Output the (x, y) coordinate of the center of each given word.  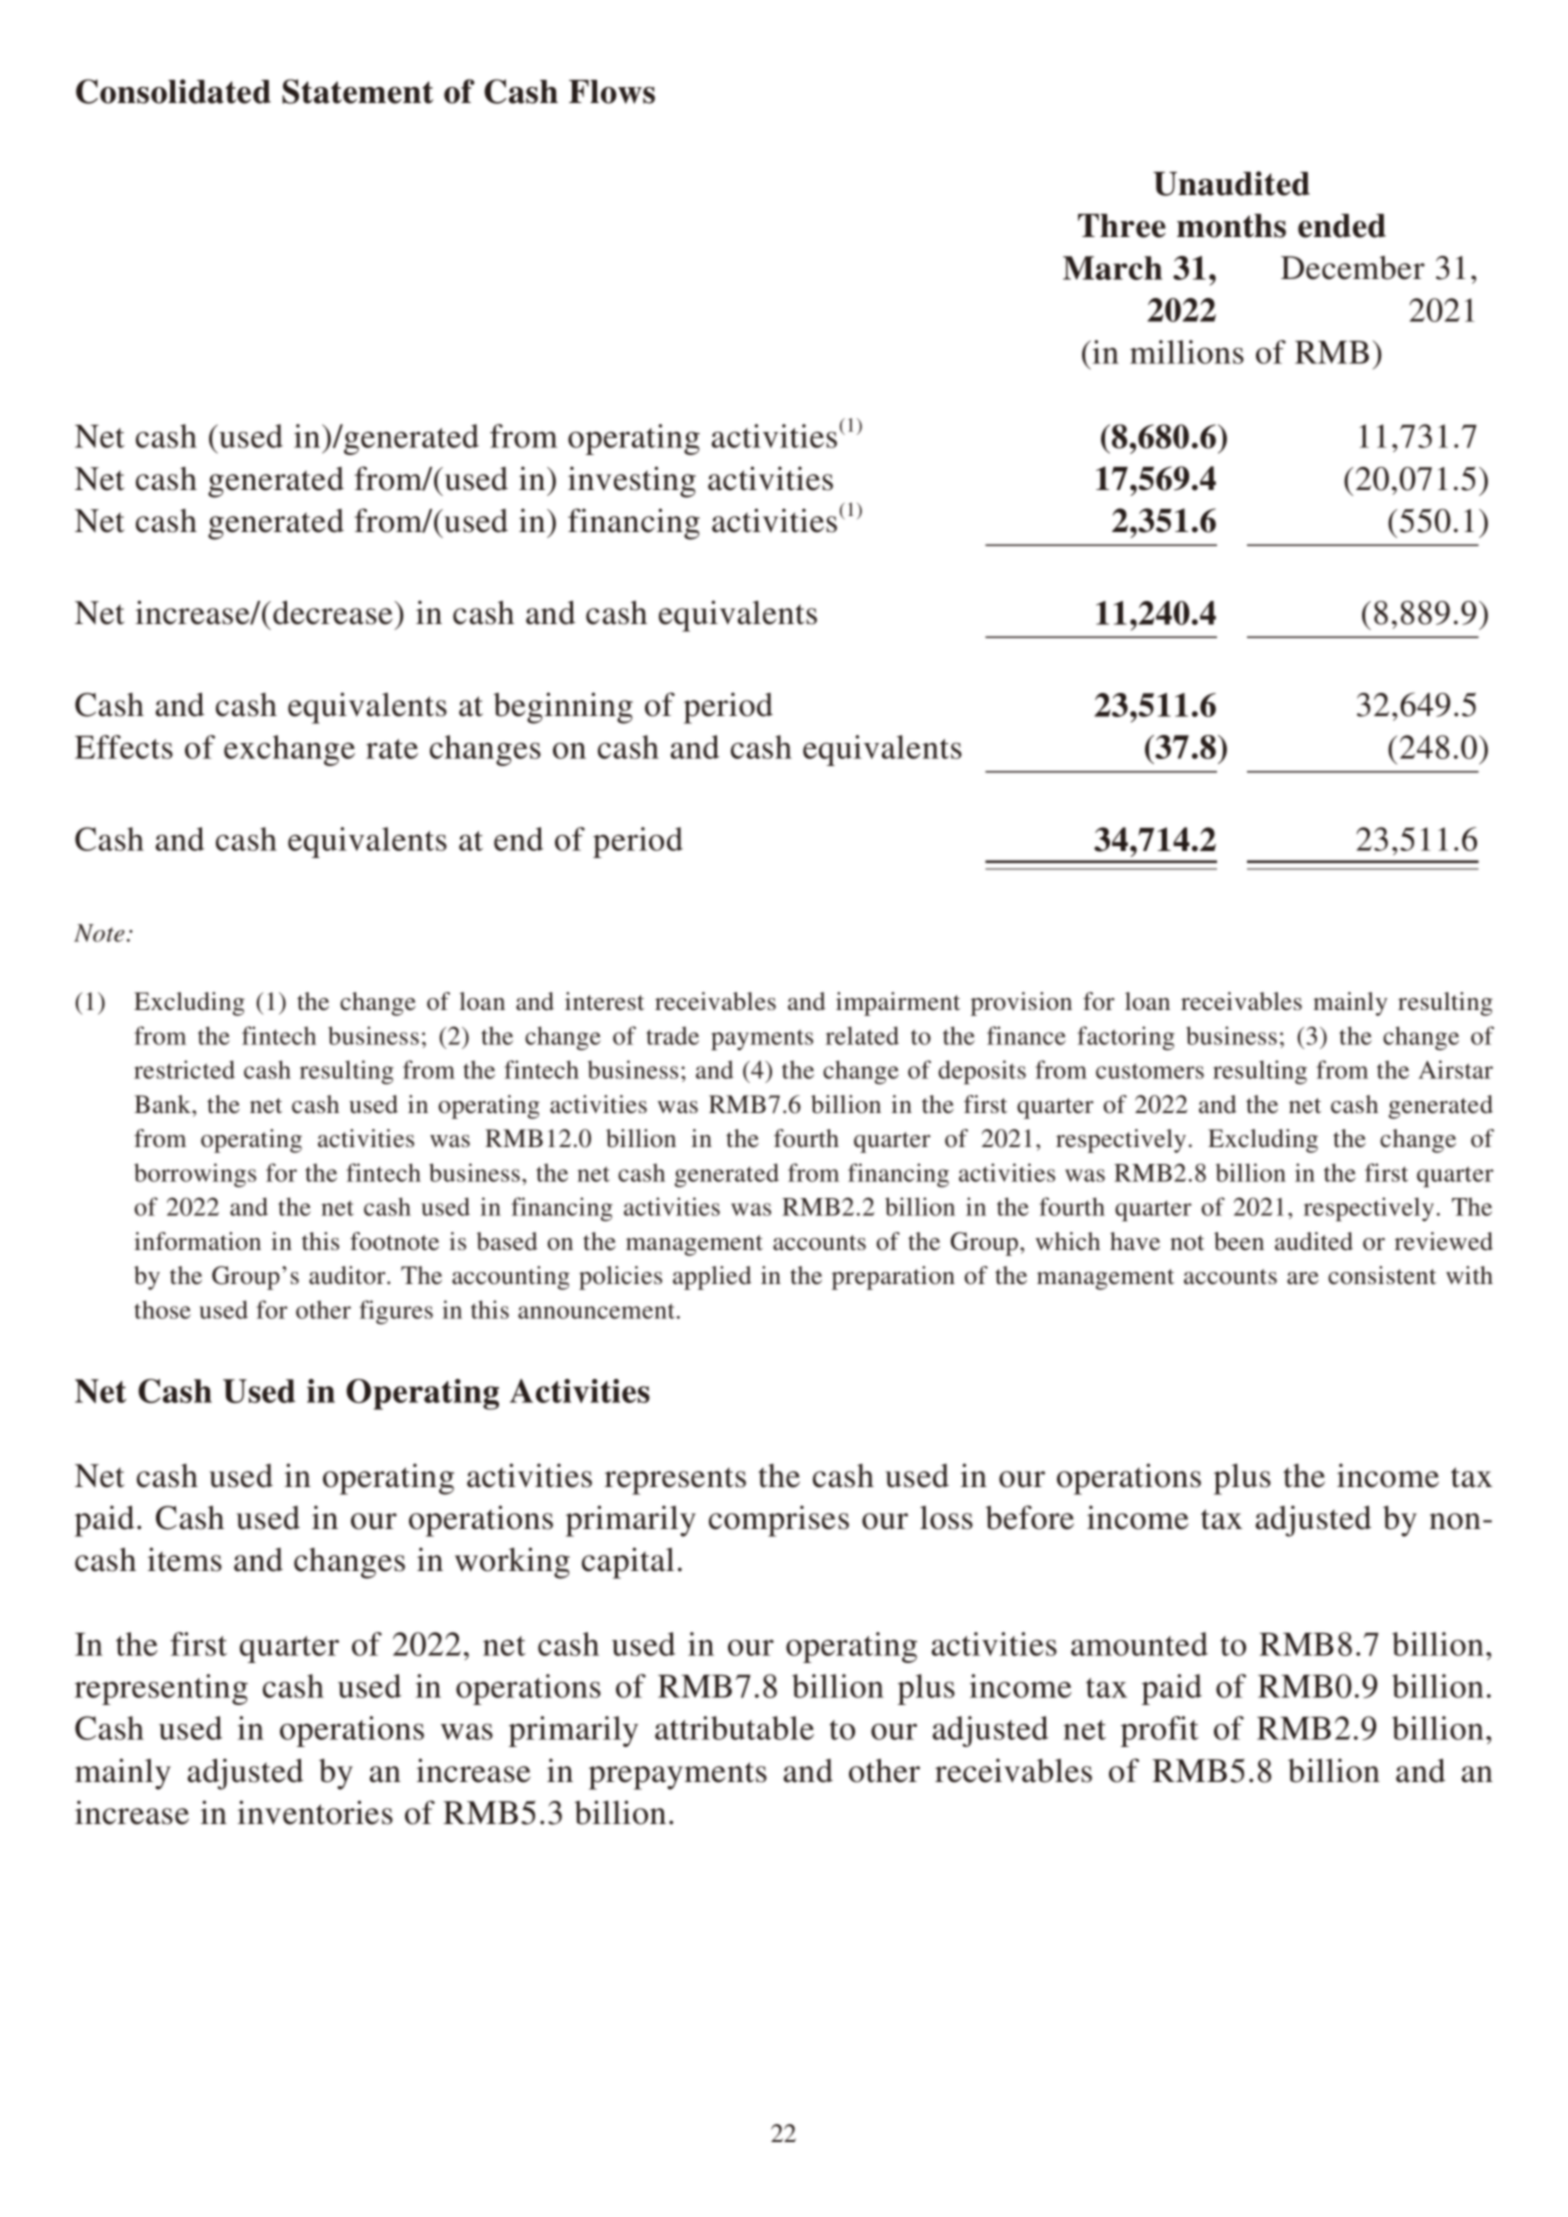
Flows (612, 92)
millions (1187, 352)
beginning (563, 708)
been (1239, 1241)
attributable (734, 1728)
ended (1342, 226)
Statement (357, 91)
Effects (124, 747)
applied (712, 1278)
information (197, 1241)
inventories (315, 1812)
